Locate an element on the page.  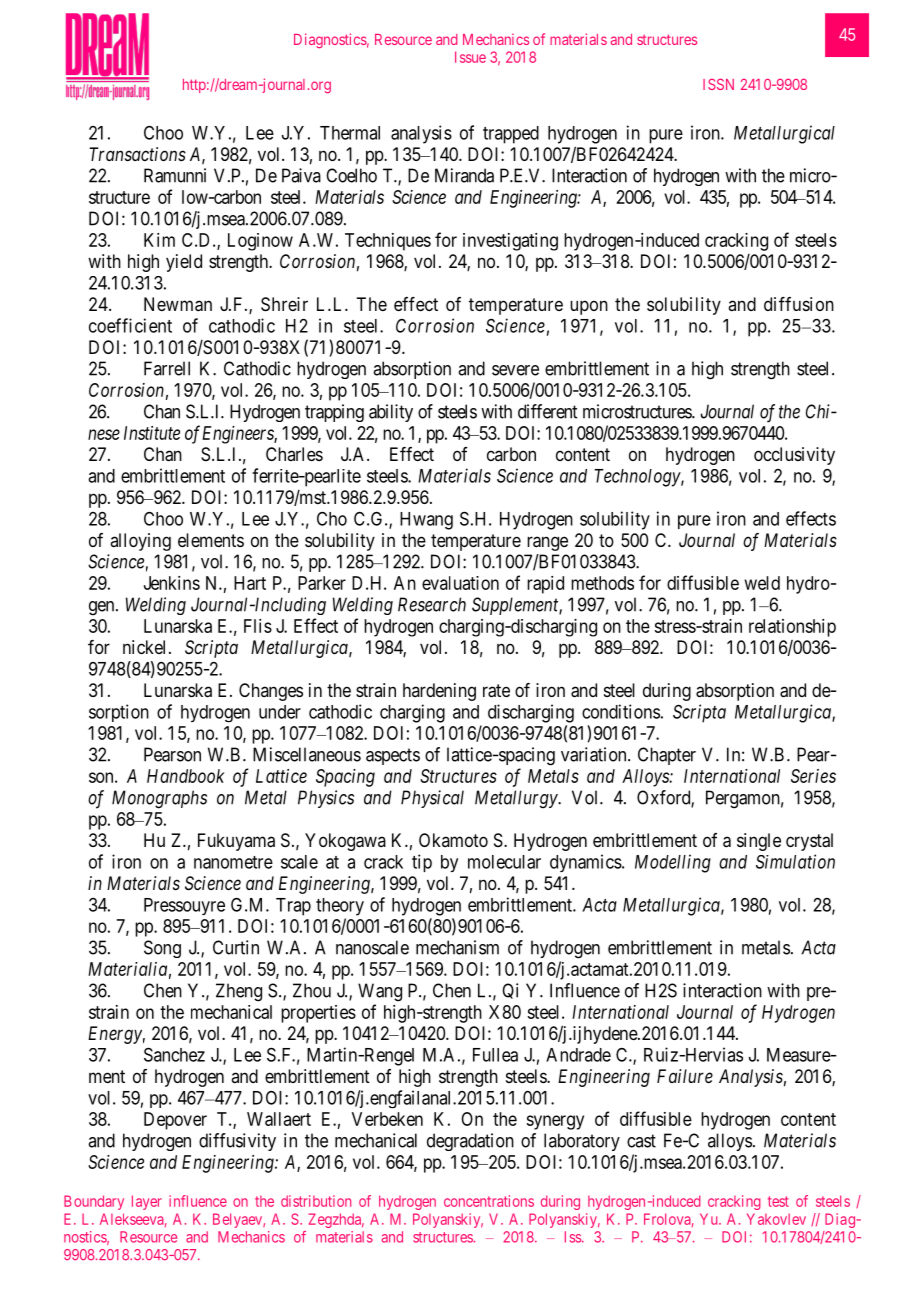
ISSN is located at coordinates (718, 84).
